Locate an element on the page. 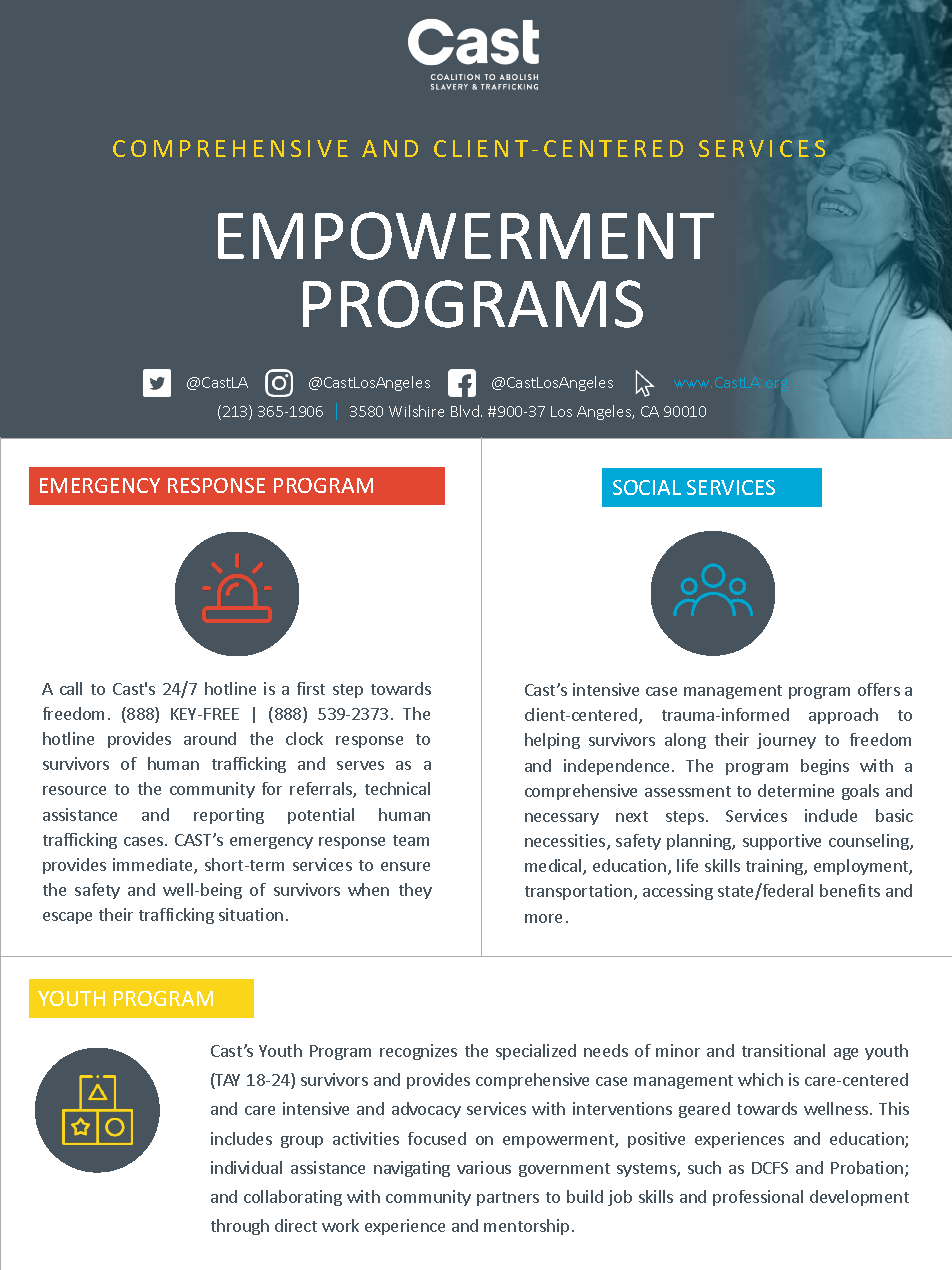  Wilshire is located at coordinates (416, 411).
